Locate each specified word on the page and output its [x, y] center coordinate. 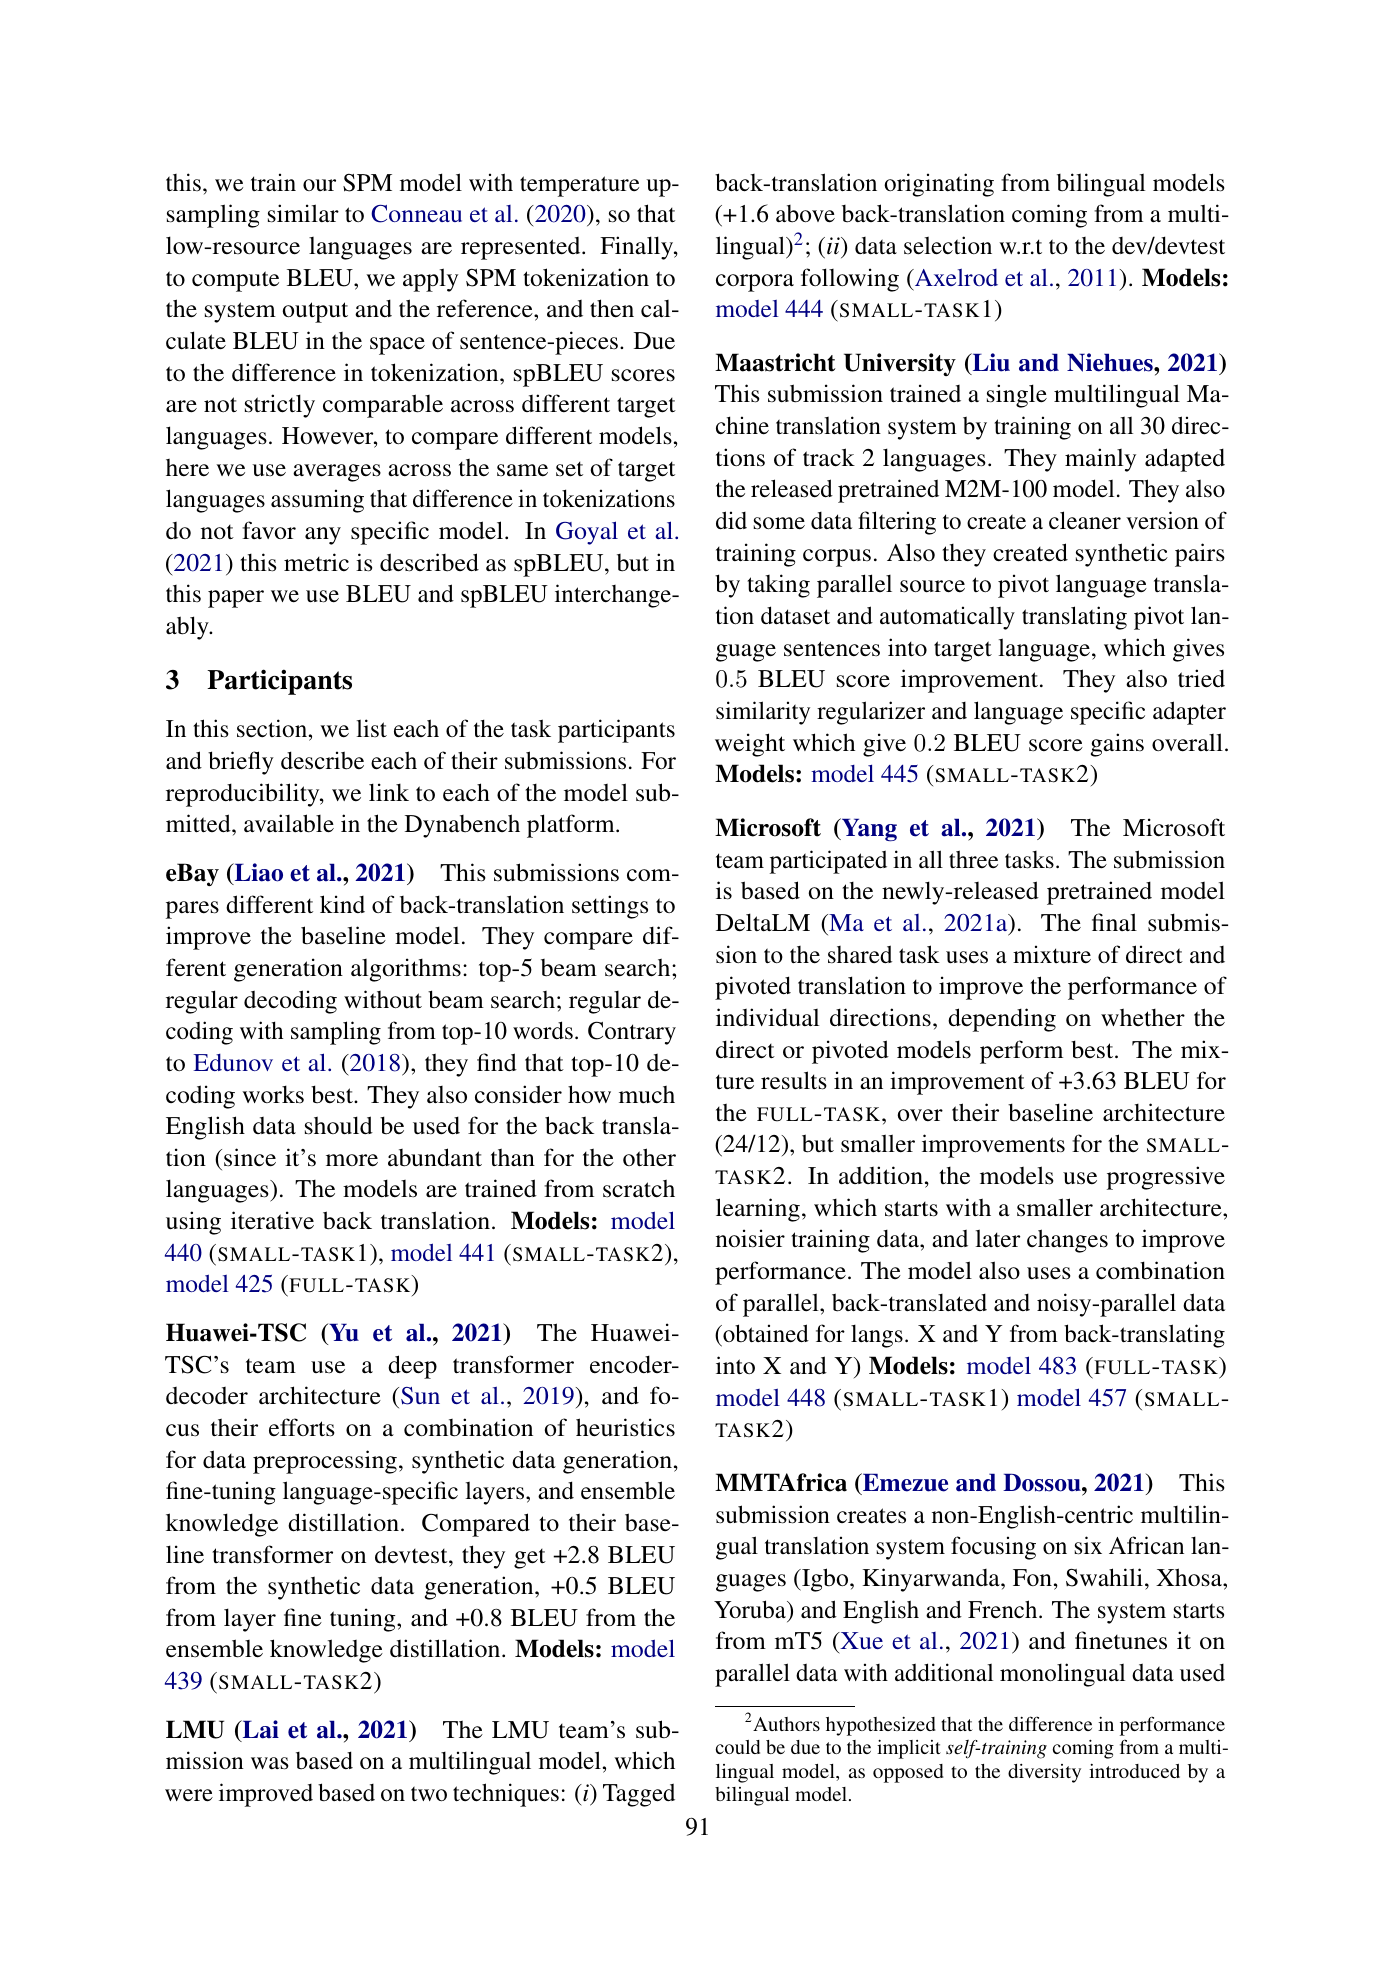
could [737, 1747]
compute [235, 281]
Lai [259, 1730]
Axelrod [955, 277]
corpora [755, 283]
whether [1143, 1017]
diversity [1044, 1773]
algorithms [406, 970]
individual [767, 1017]
